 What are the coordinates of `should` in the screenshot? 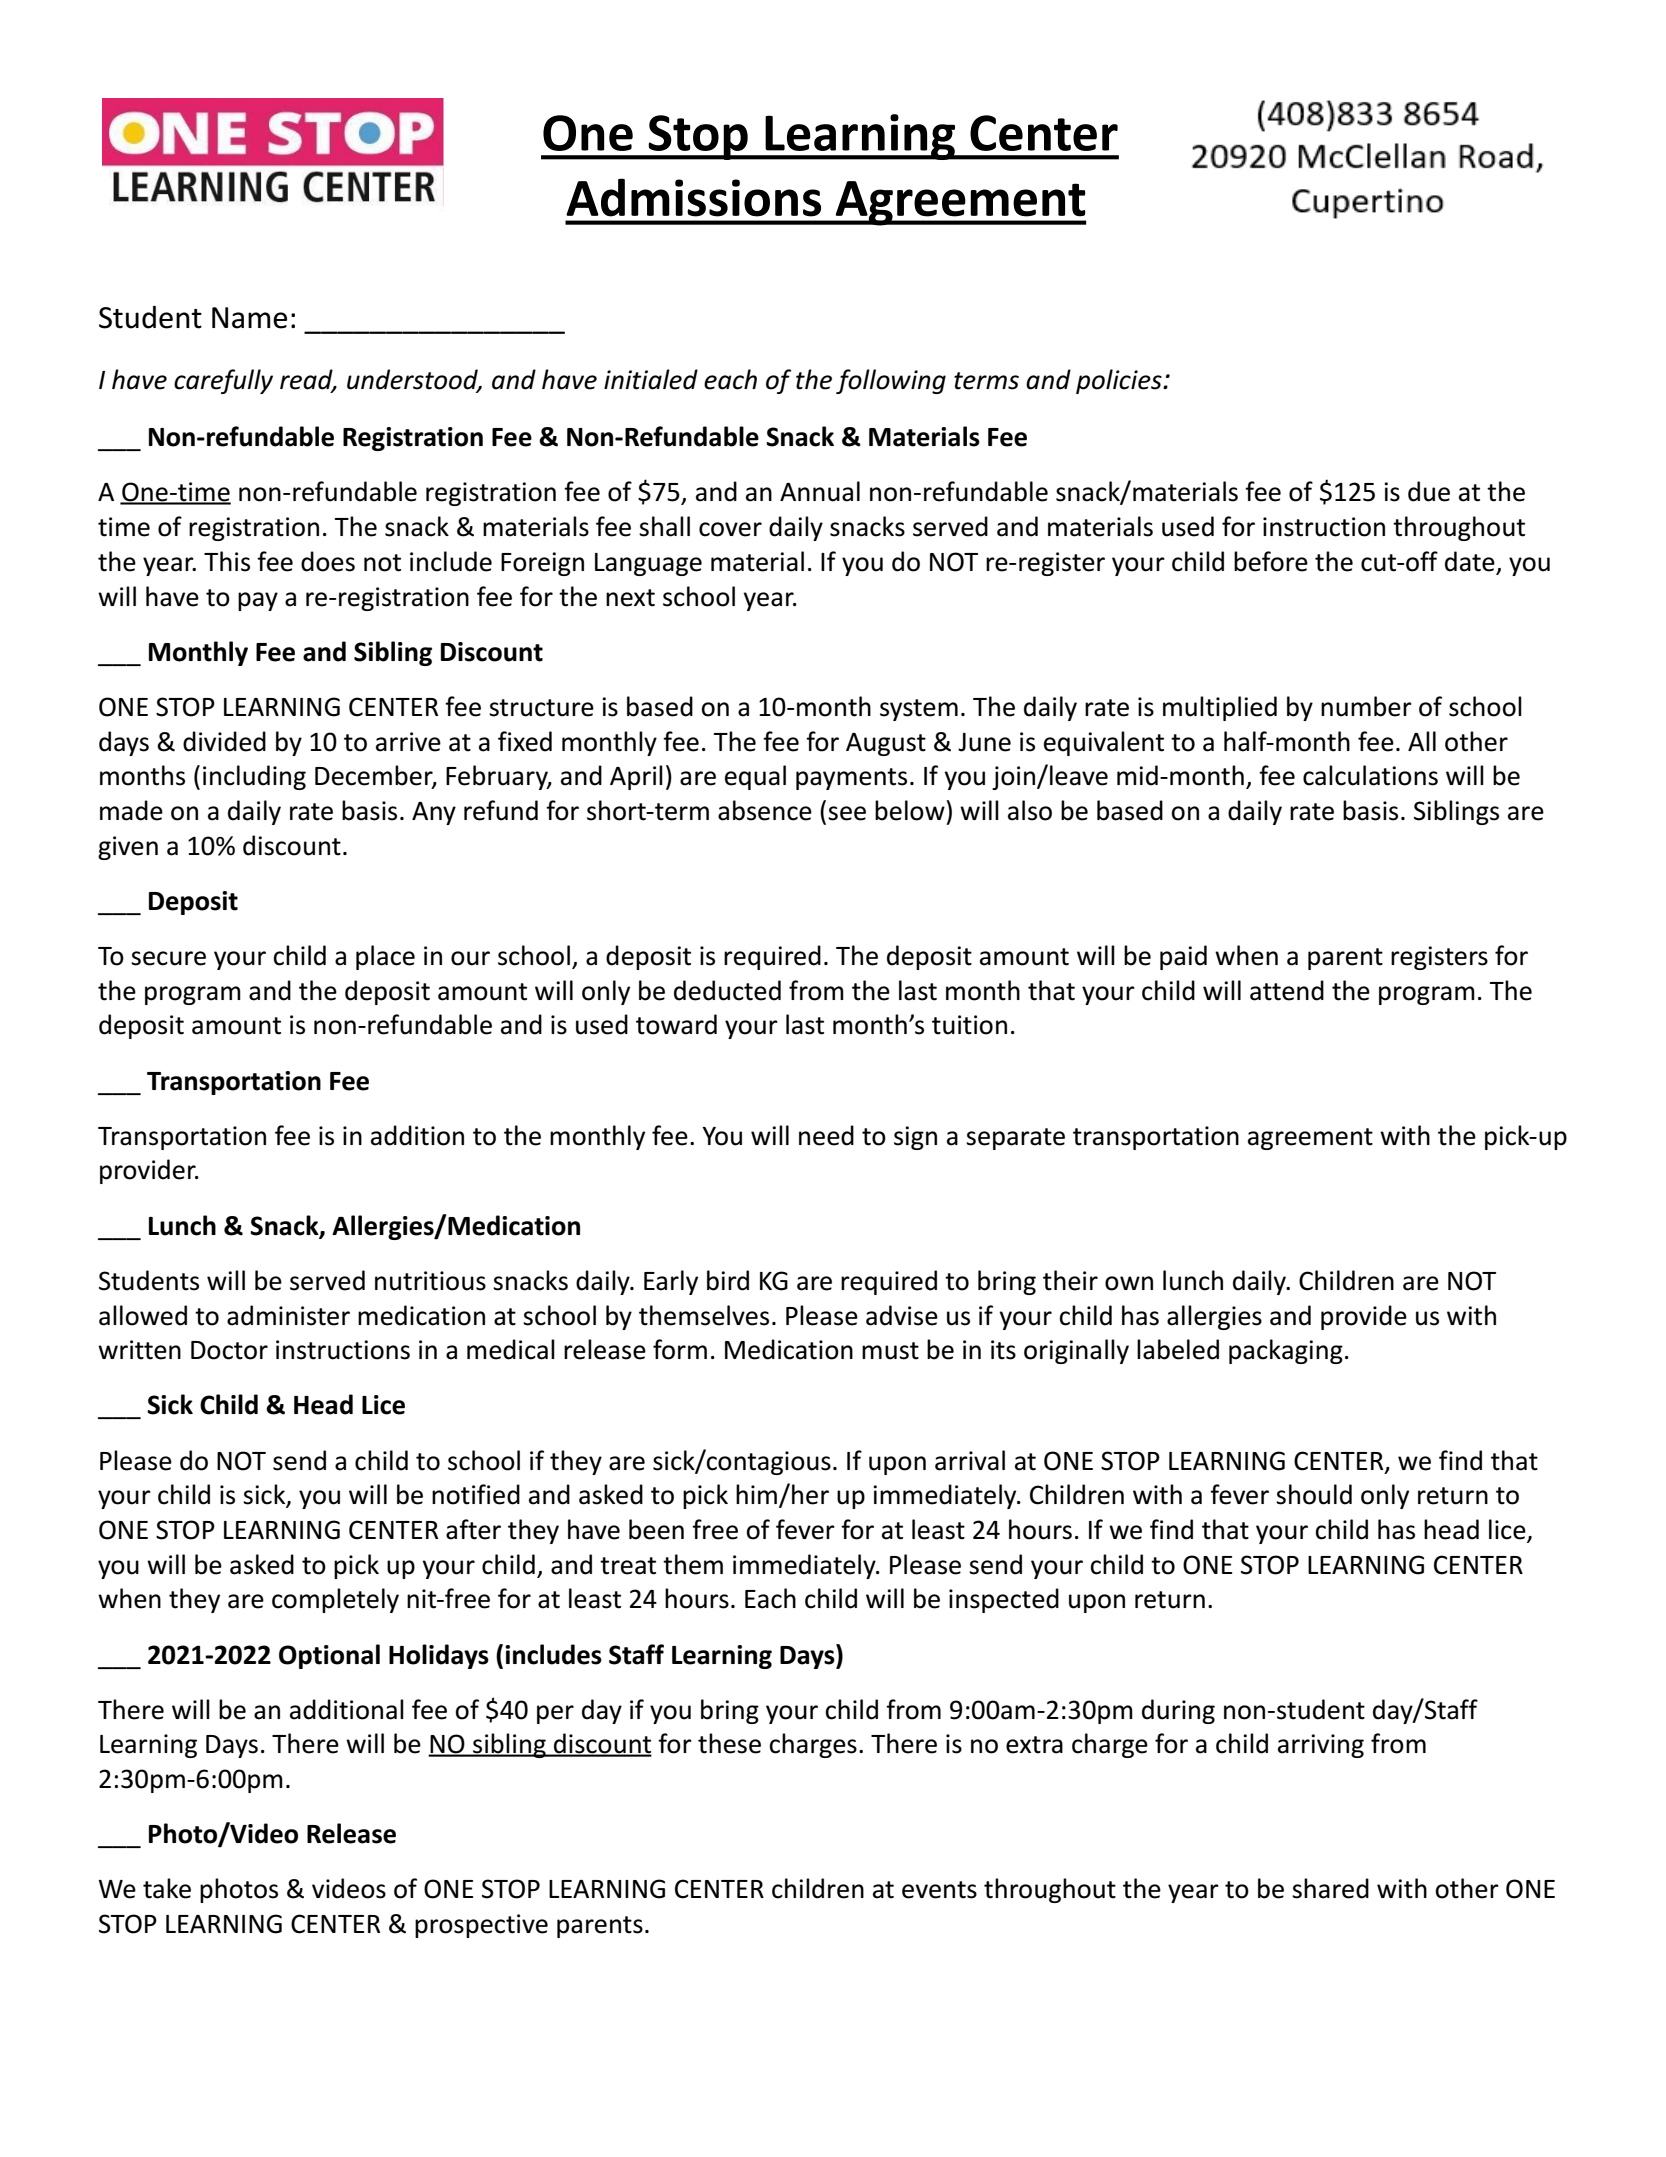 It's located at (1314, 1494).
